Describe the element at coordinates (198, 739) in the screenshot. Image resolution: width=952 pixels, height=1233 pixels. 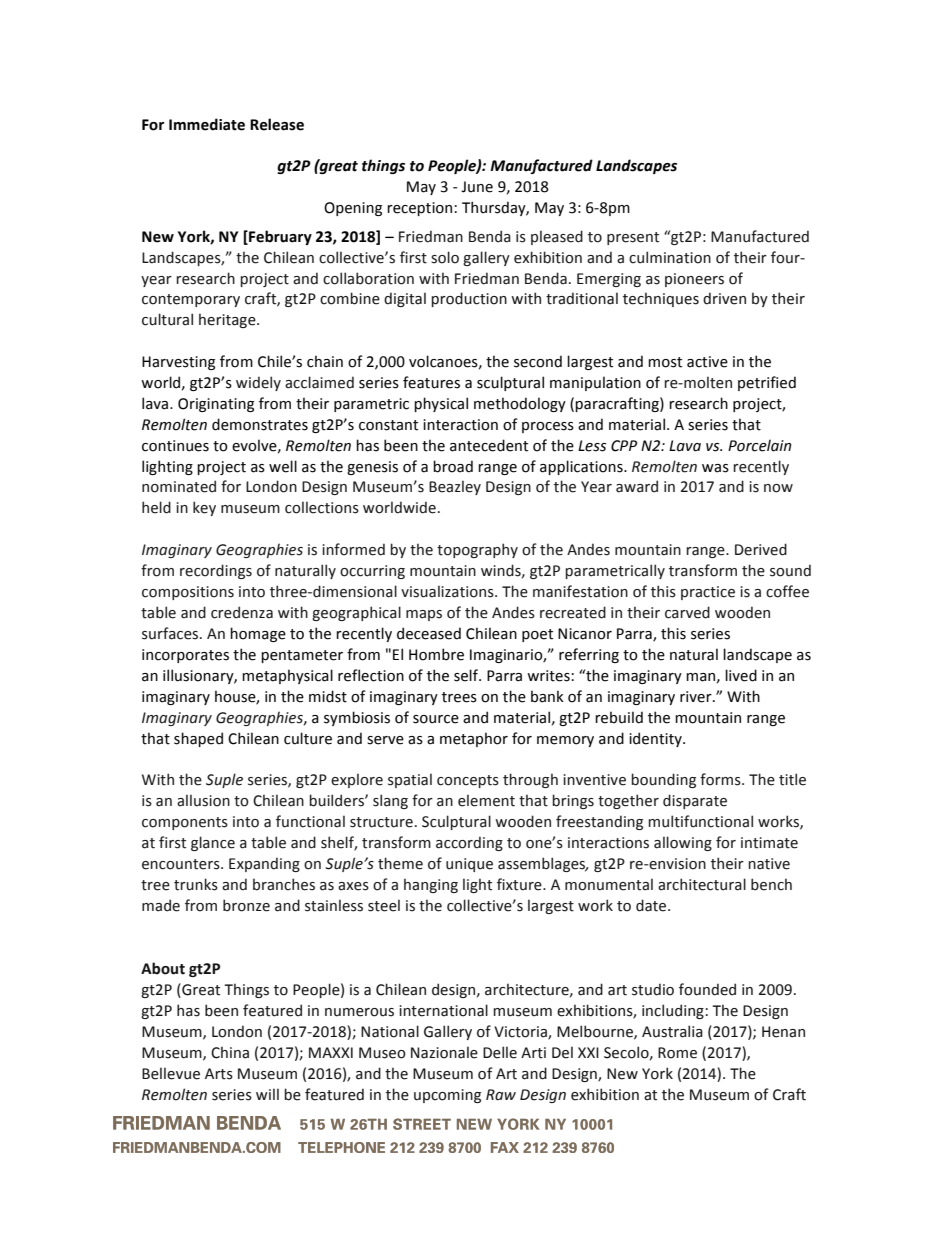
I see `shaped` at that location.
